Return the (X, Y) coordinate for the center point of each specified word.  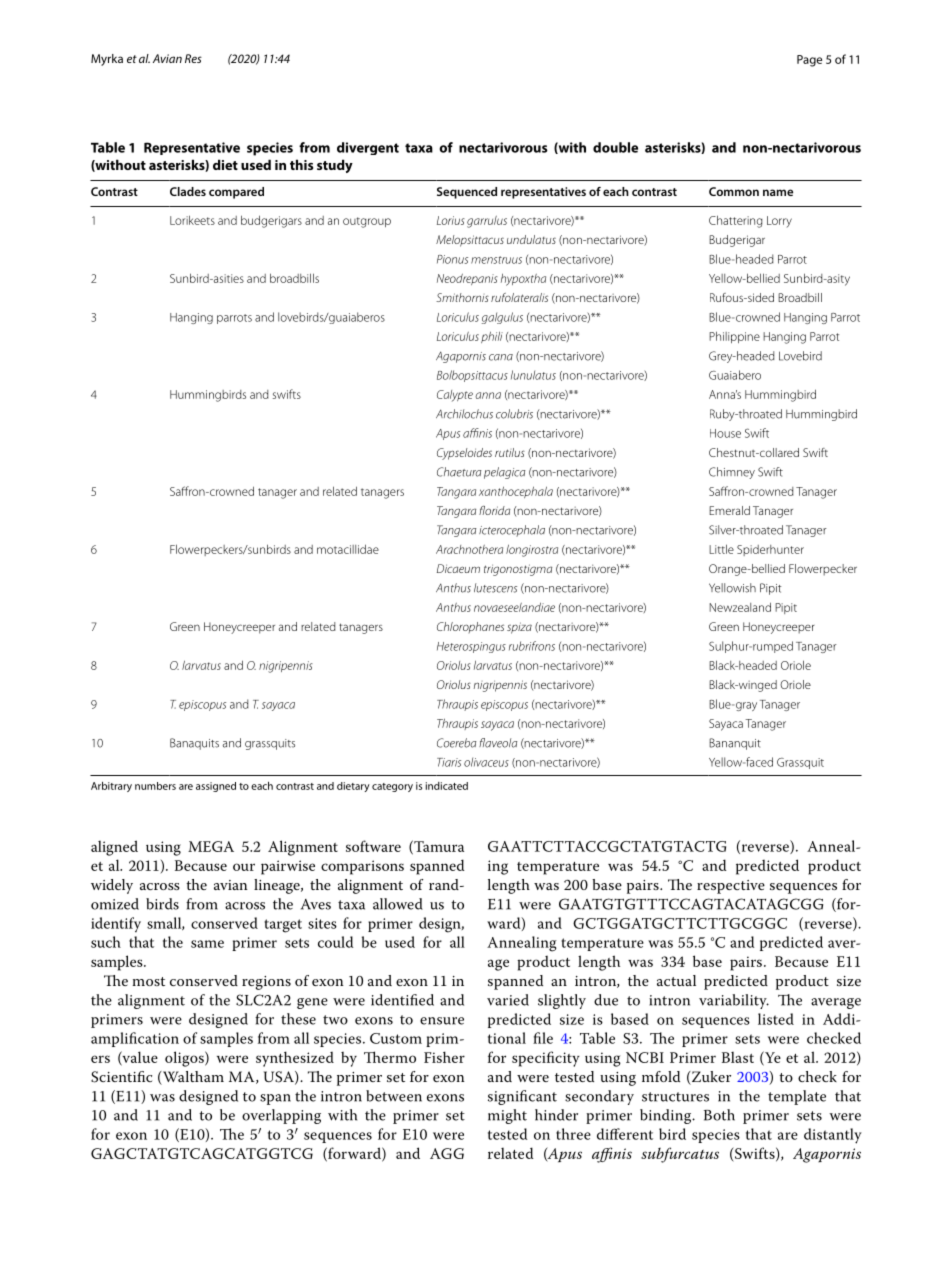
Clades (188, 191)
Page (809, 61)
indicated (447, 786)
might (507, 1116)
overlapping (281, 1116)
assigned (216, 787)
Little (721, 549)
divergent (368, 148)
